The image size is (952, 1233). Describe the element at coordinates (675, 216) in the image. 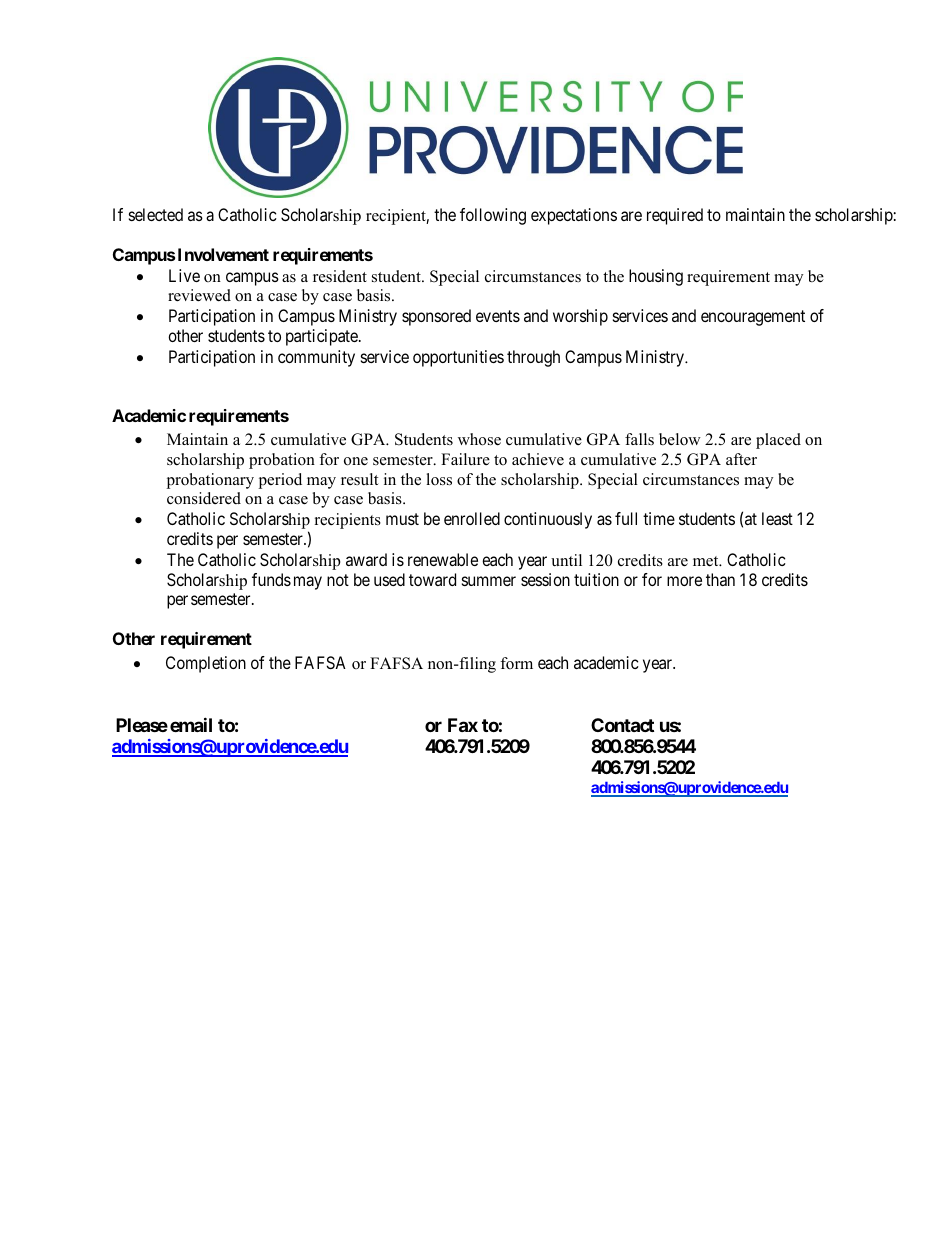

I see `required` at that location.
